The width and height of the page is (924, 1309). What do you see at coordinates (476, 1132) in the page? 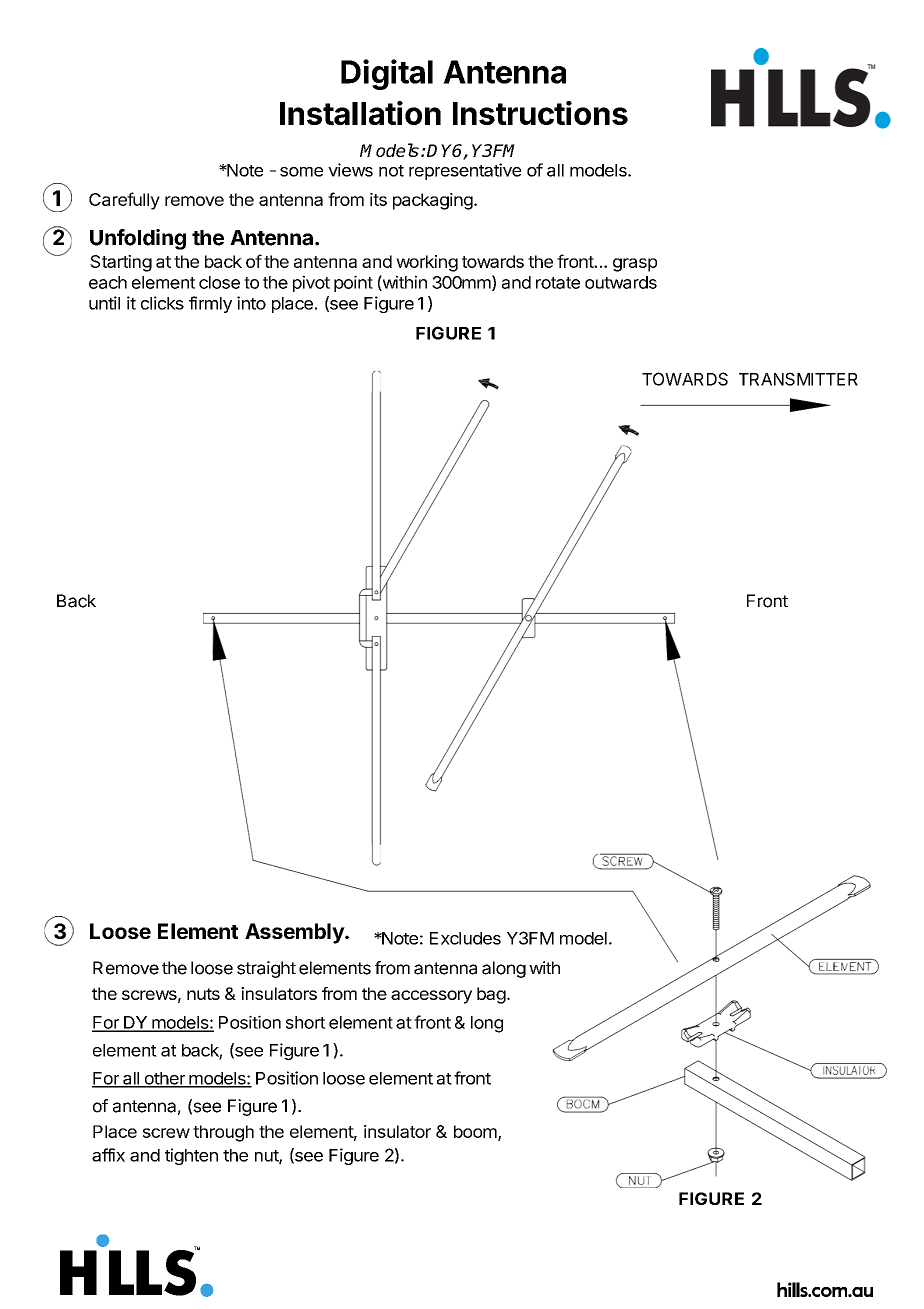
I see `boom` at bounding box center [476, 1132].
